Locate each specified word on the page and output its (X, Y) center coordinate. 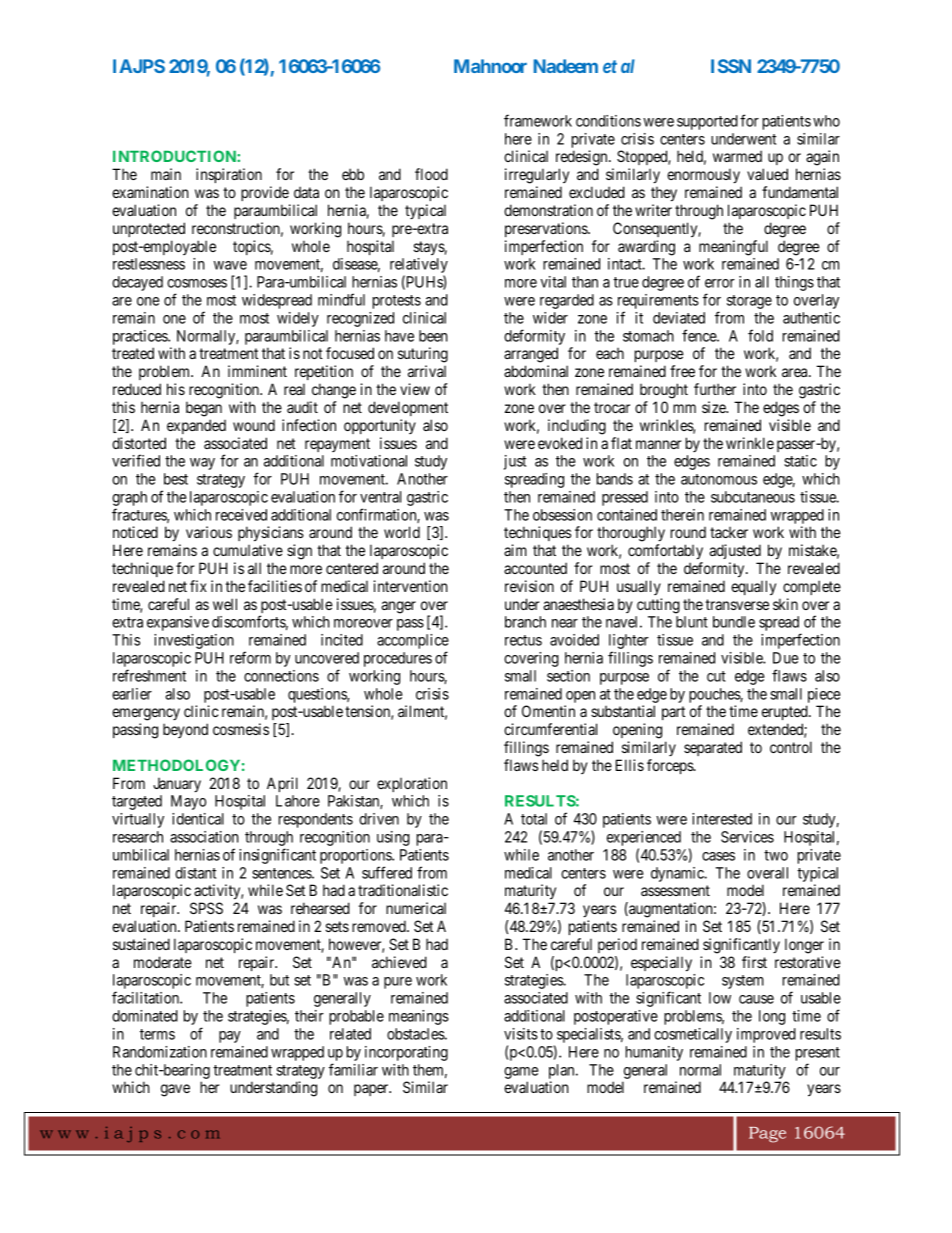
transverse (737, 604)
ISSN (731, 66)
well (225, 604)
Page (767, 1135)
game (521, 1074)
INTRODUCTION (175, 156)
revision (529, 586)
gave (175, 1090)
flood (431, 174)
